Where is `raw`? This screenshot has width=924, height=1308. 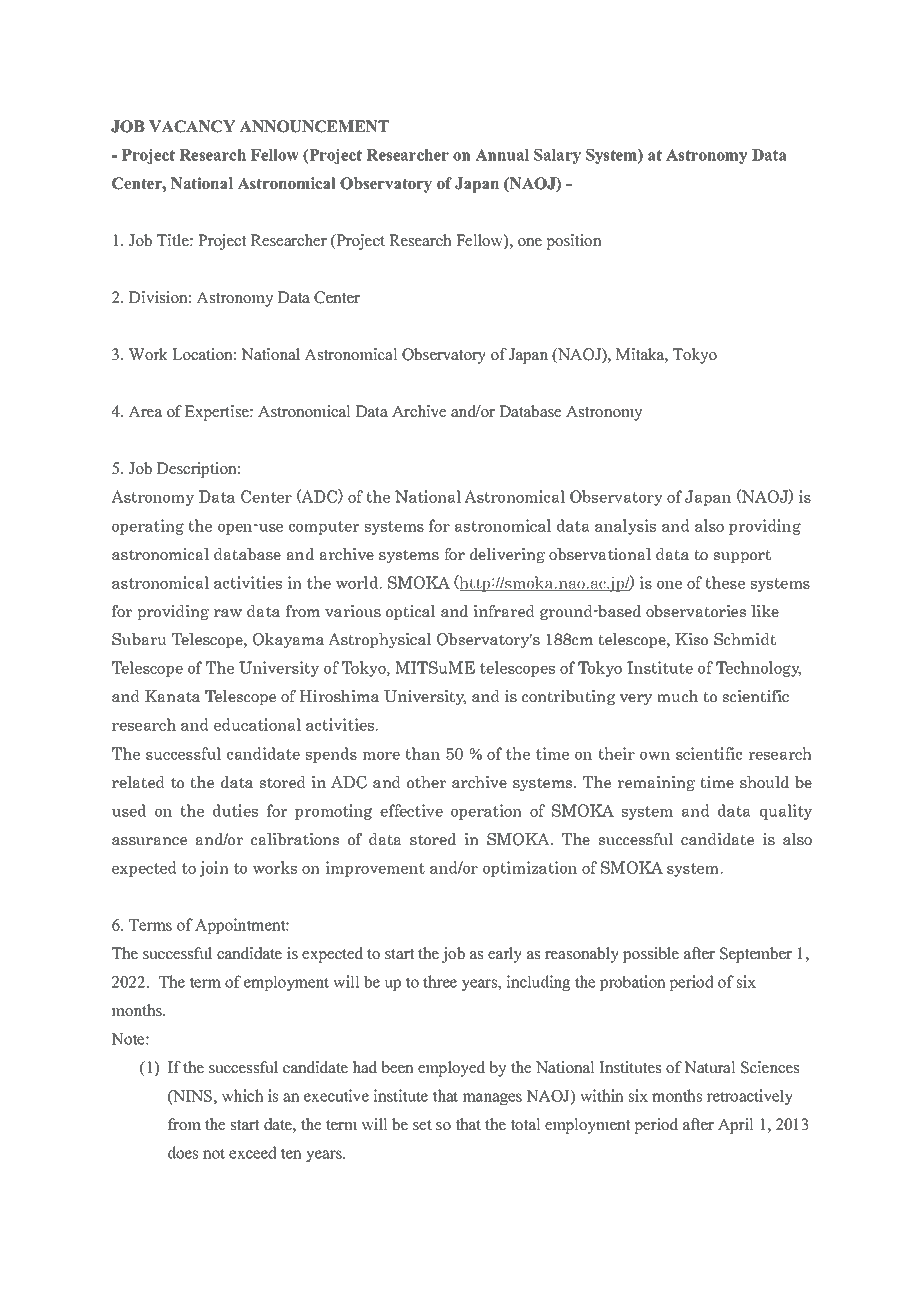 raw is located at coordinates (228, 613).
